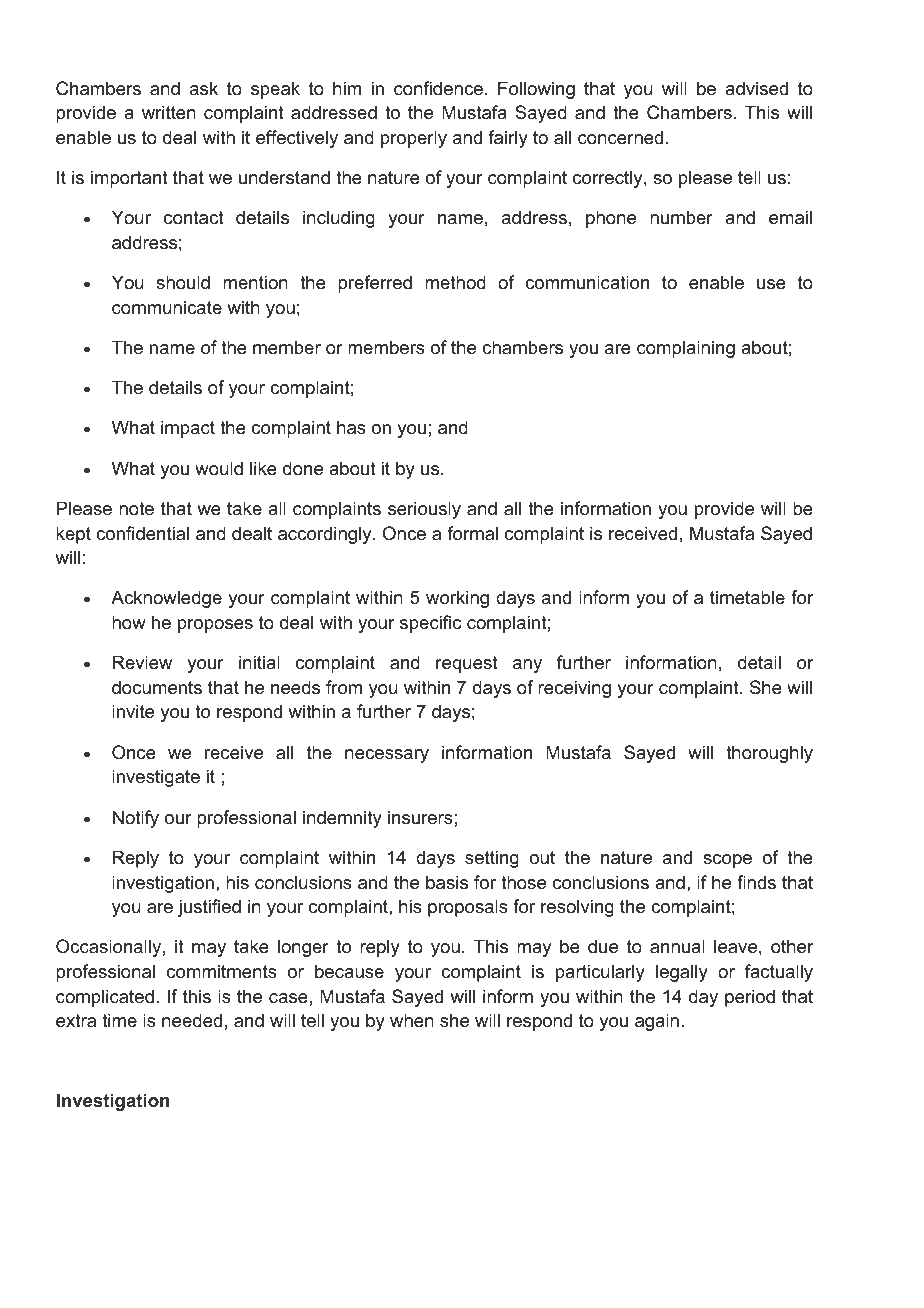 This screenshot has width=924, height=1308. I want to click on written, so click(169, 112).
